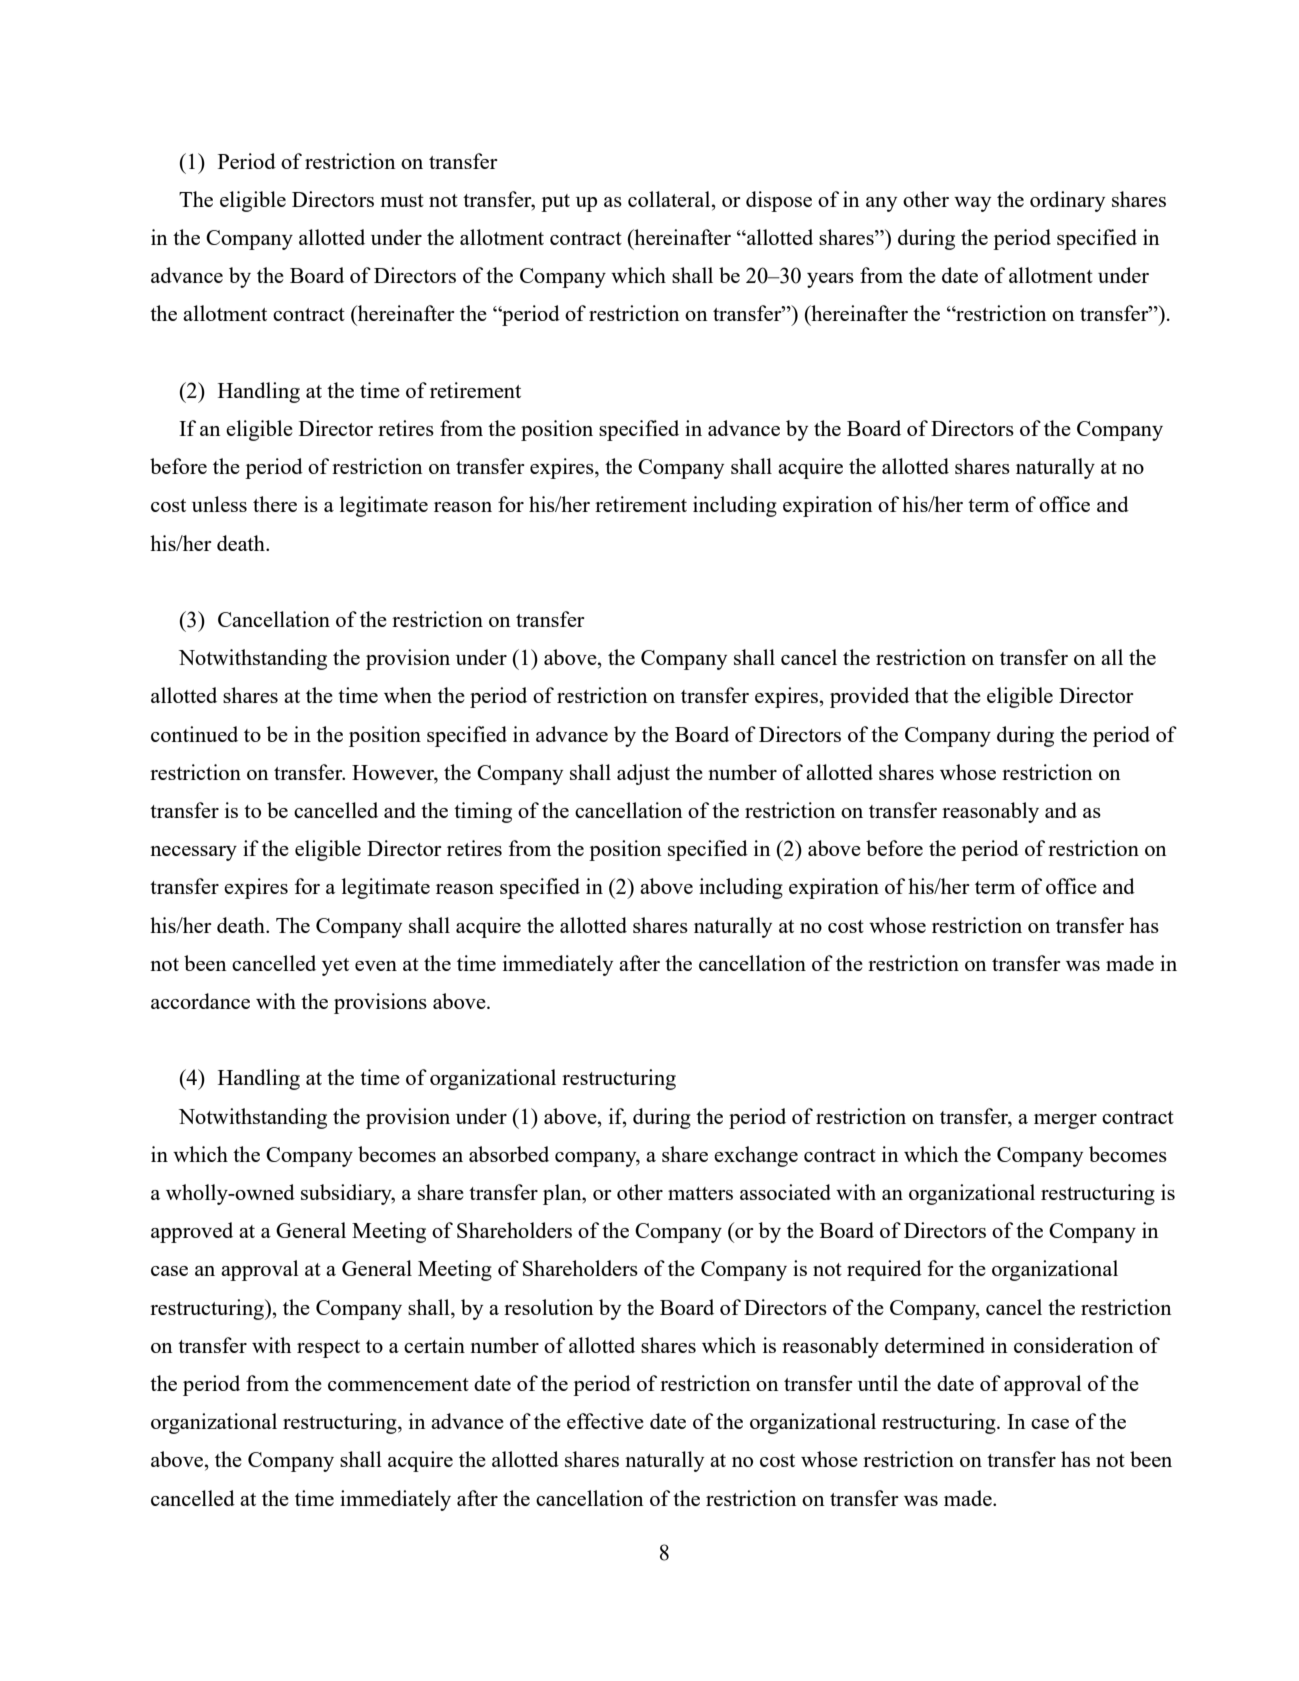  I want to click on until, so click(878, 1383).
